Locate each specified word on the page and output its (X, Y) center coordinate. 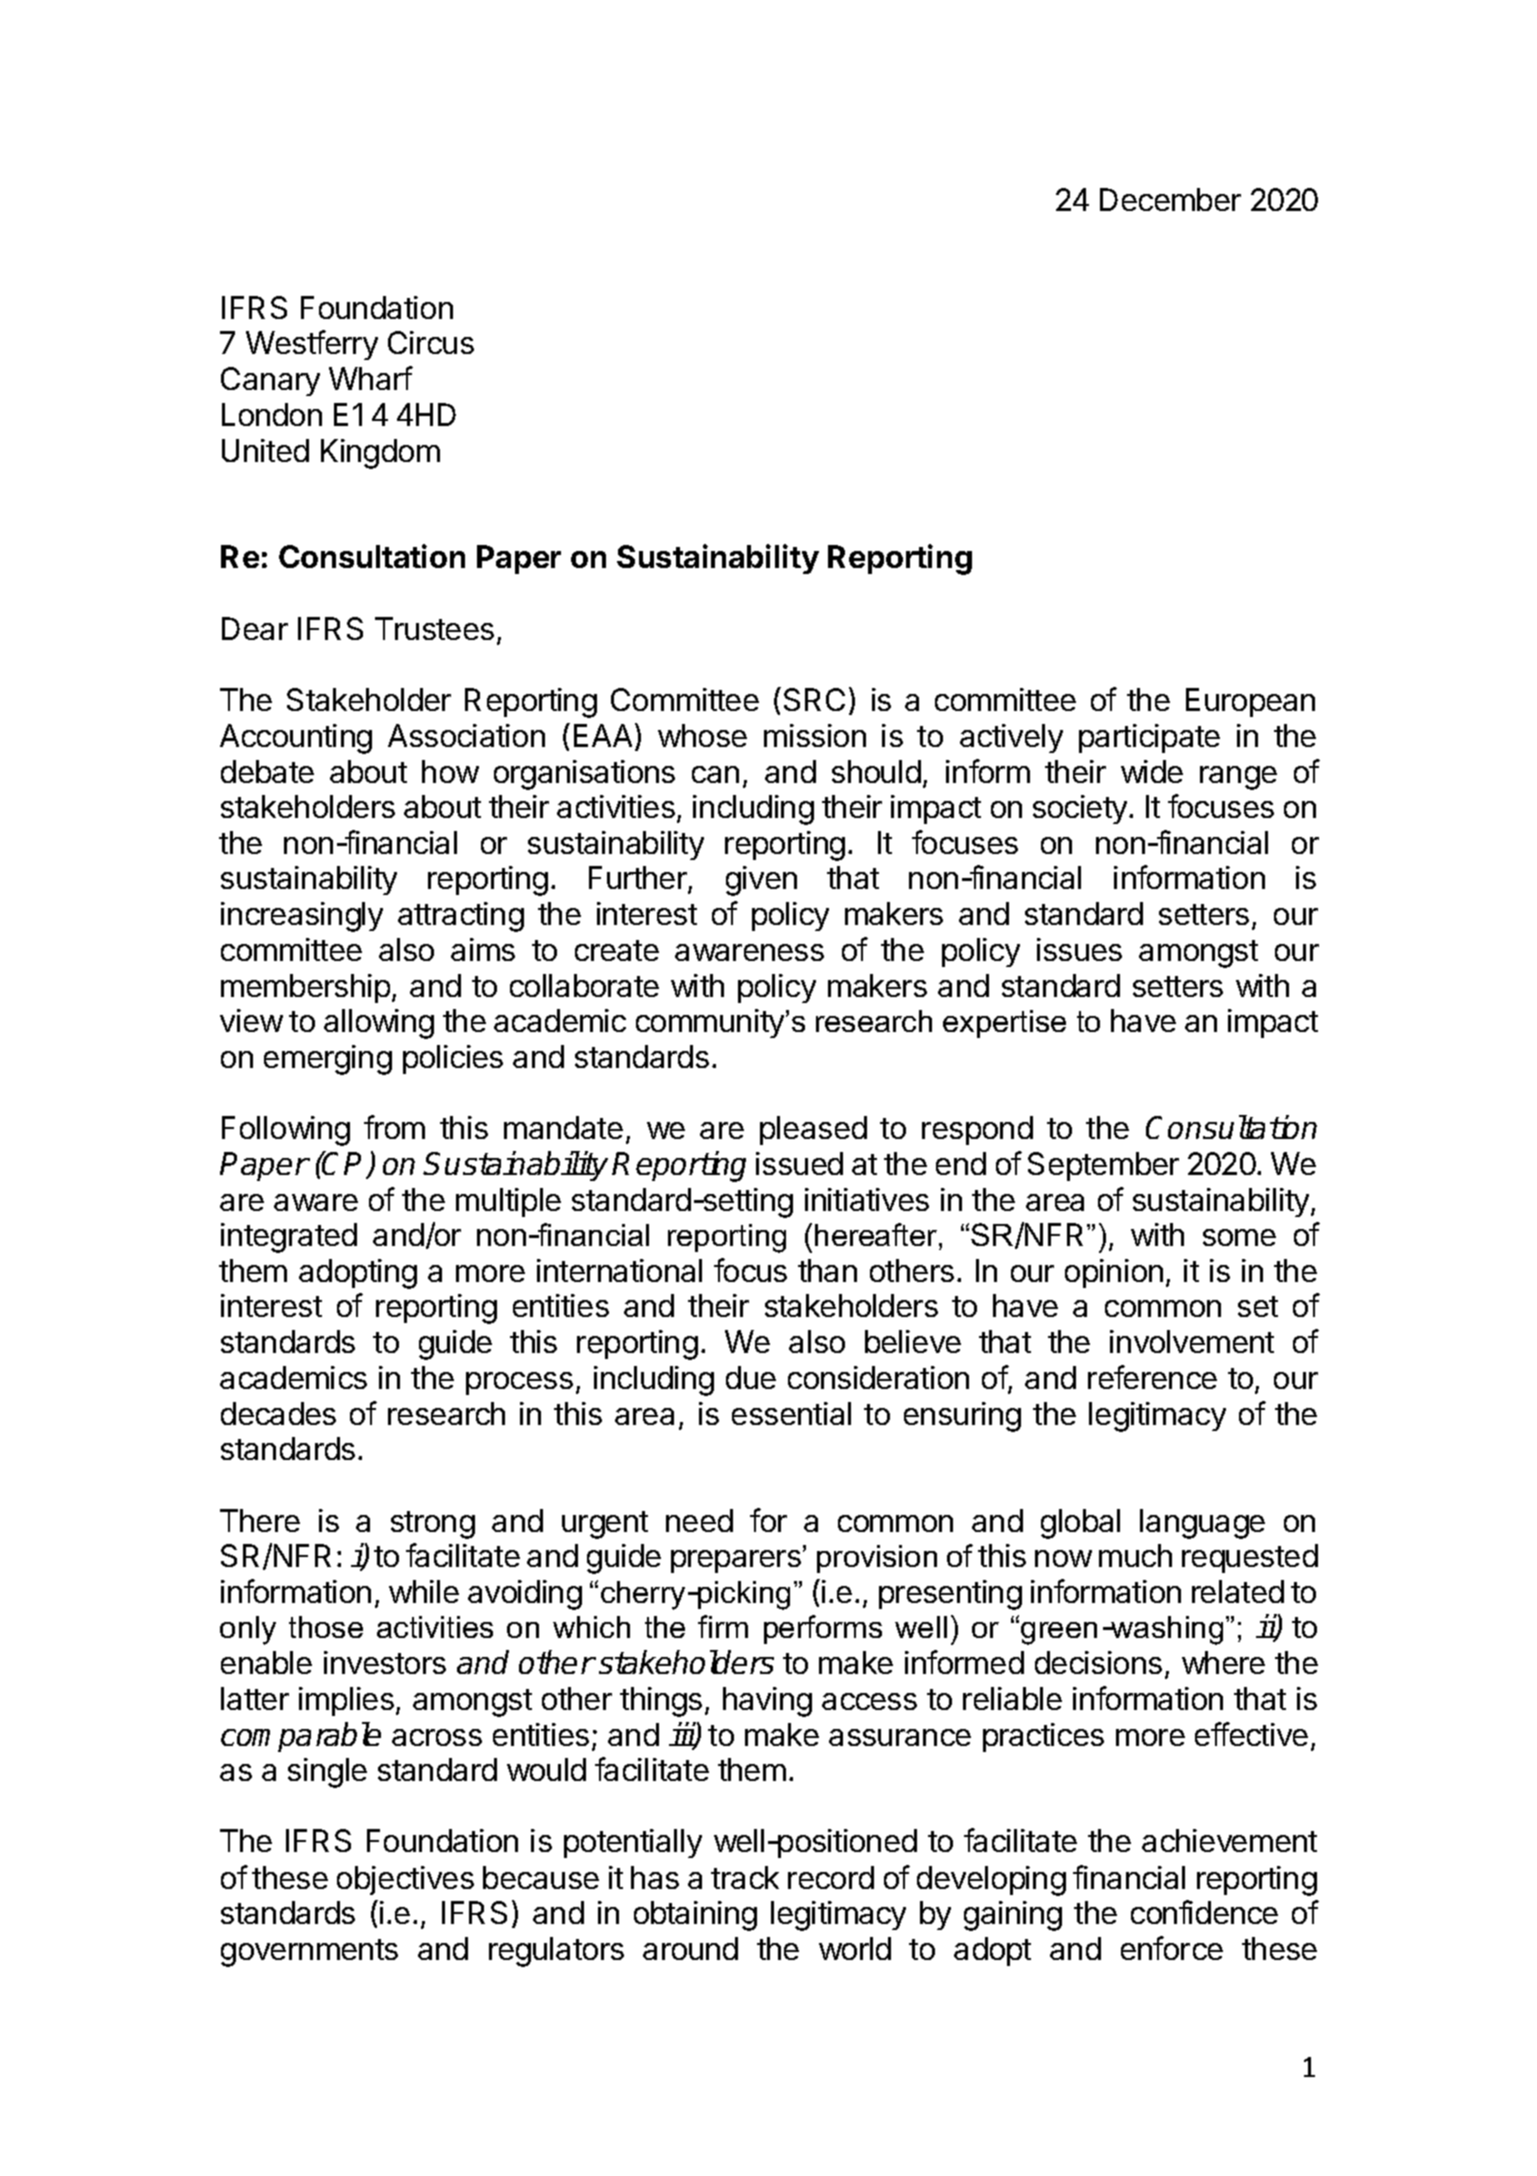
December (1170, 199)
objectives (405, 1880)
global (1080, 1524)
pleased (813, 1130)
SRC (814, 699)
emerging (328, 1060)
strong (433, 1525)
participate (1149, 738)
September (1103, 1166)
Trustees (434, 628)
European (1250, 702)
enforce (1172, 1948)
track (745, 1877)
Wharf (371, 378)
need (699, 1520)
